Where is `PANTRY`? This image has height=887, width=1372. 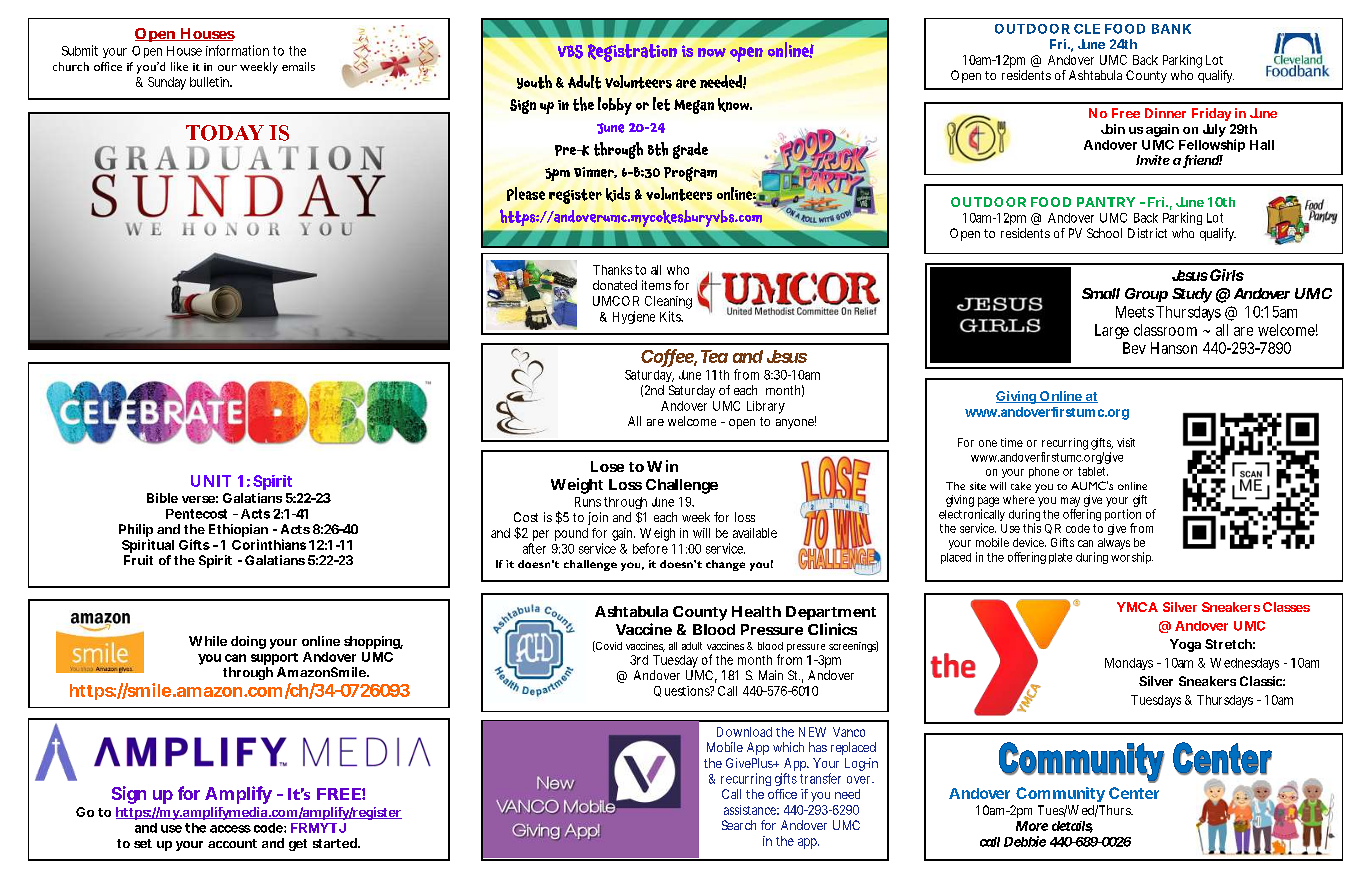
PANTRY is located at coordinates (1106, 202).
